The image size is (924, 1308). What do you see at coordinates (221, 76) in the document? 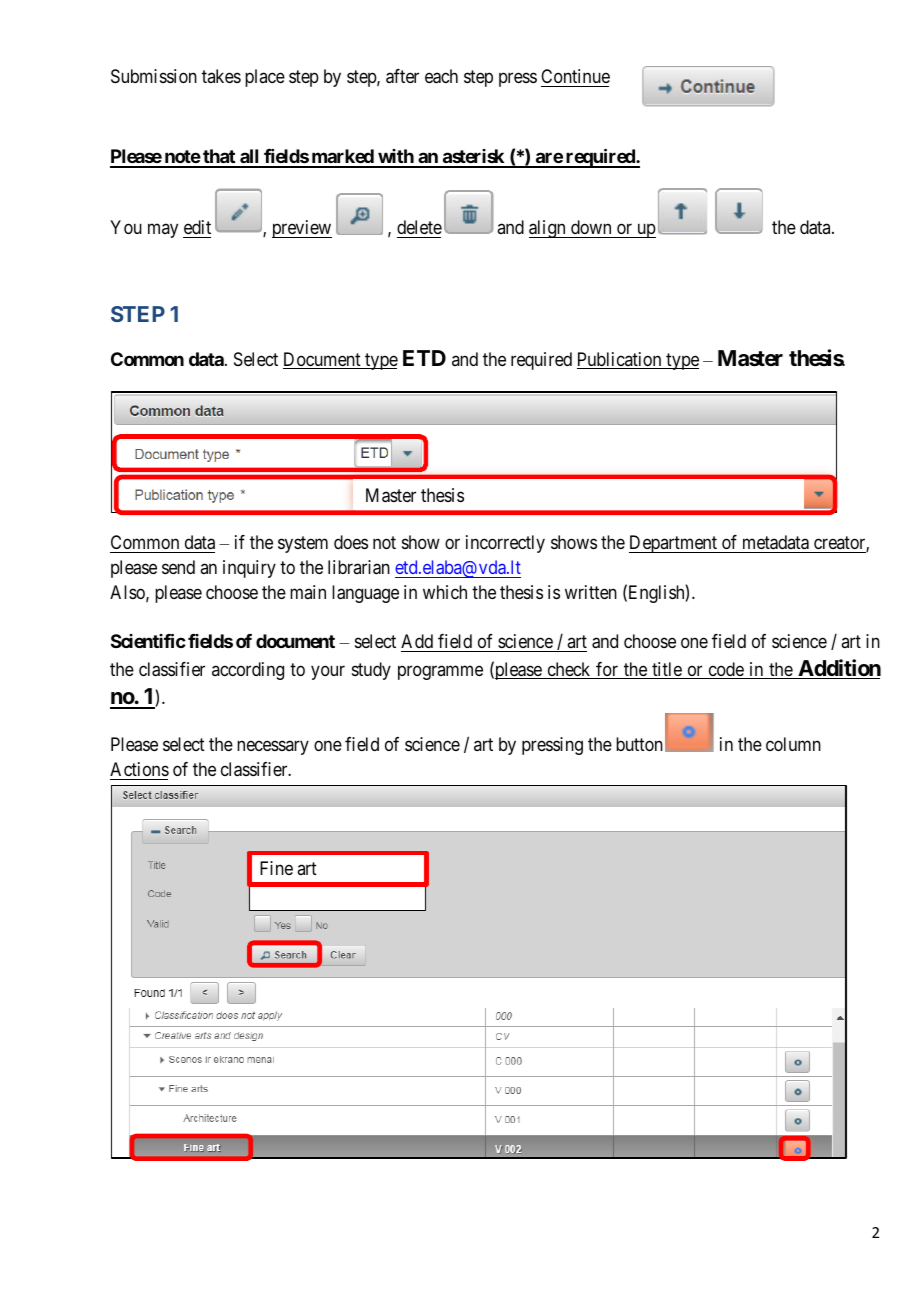
I see `takes` at bounding box center [221, 76].
